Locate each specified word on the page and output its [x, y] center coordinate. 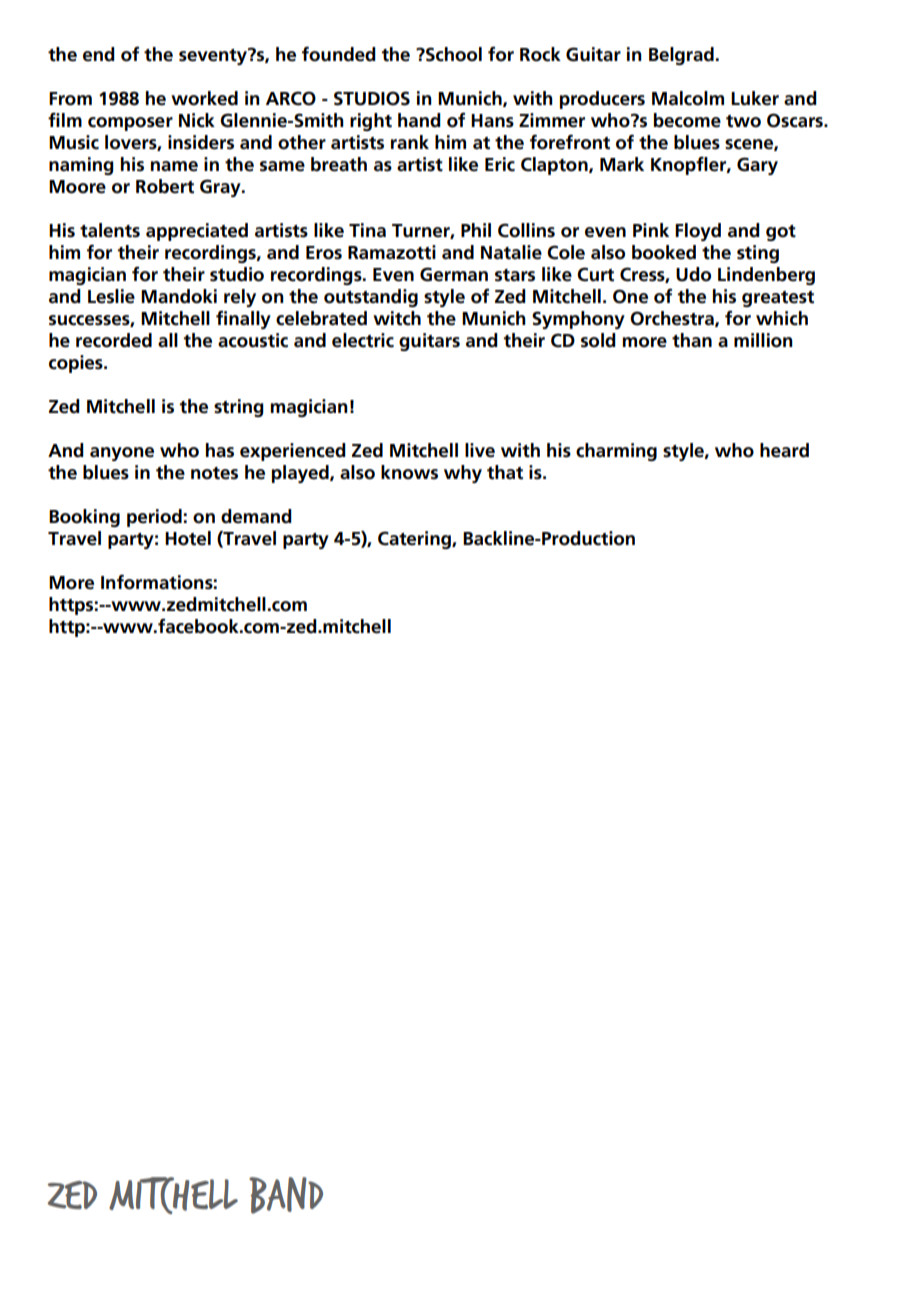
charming [616, 452]
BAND [286, 1195]
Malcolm [688, 98]
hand [419, 120]
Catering [415, 540]
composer [130, 124]
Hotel [188, 538]
